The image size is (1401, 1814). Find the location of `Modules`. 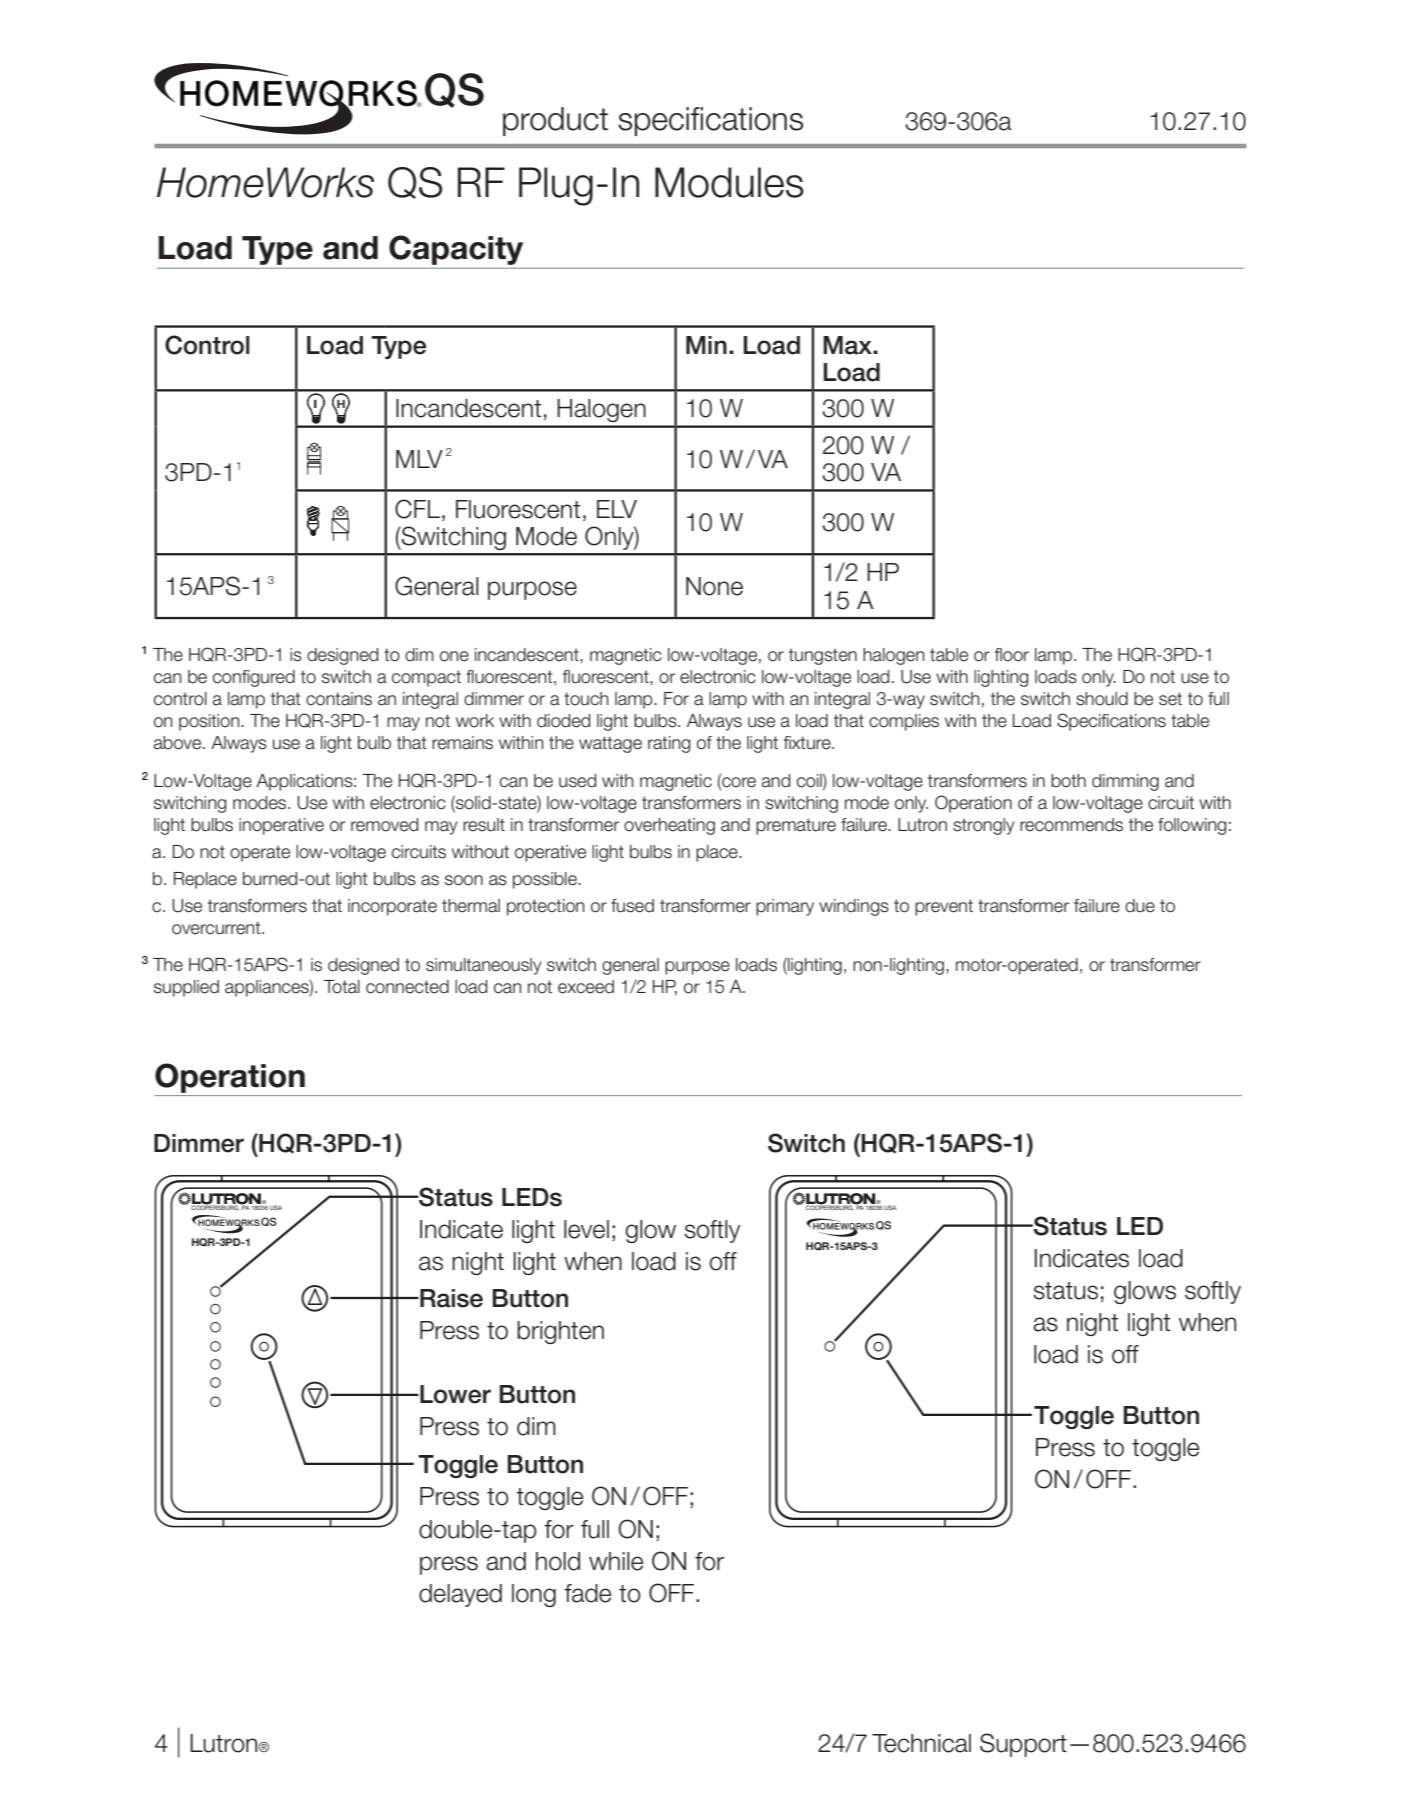

Modules is located at coordinates (729, 182).
